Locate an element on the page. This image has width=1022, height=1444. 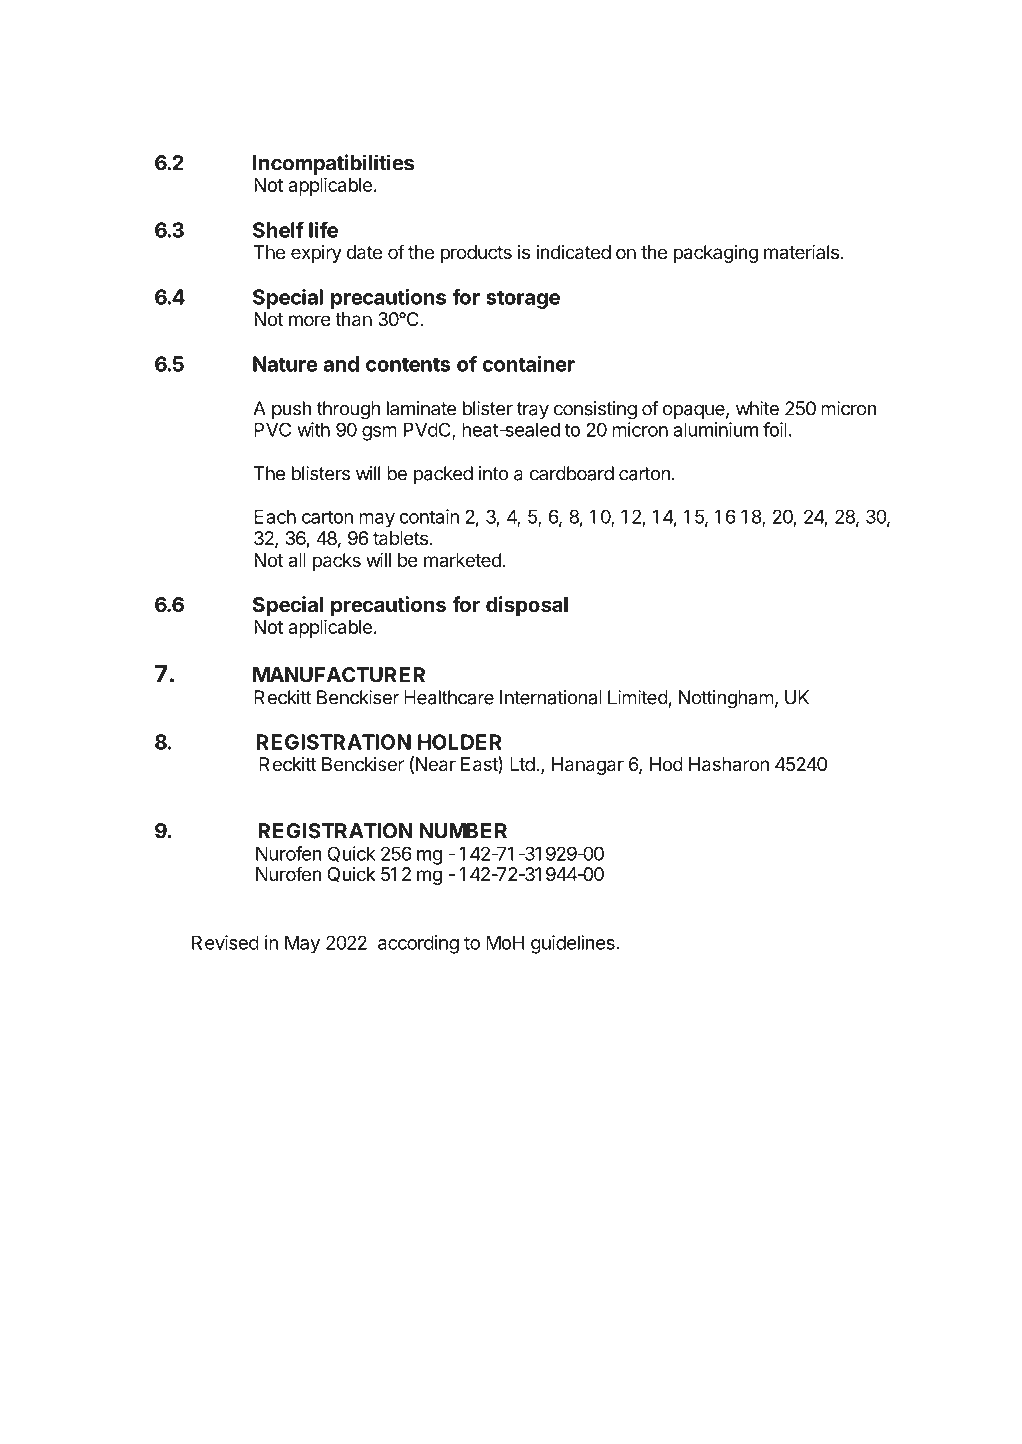
guidelines is located at coordinates (573, 944).
